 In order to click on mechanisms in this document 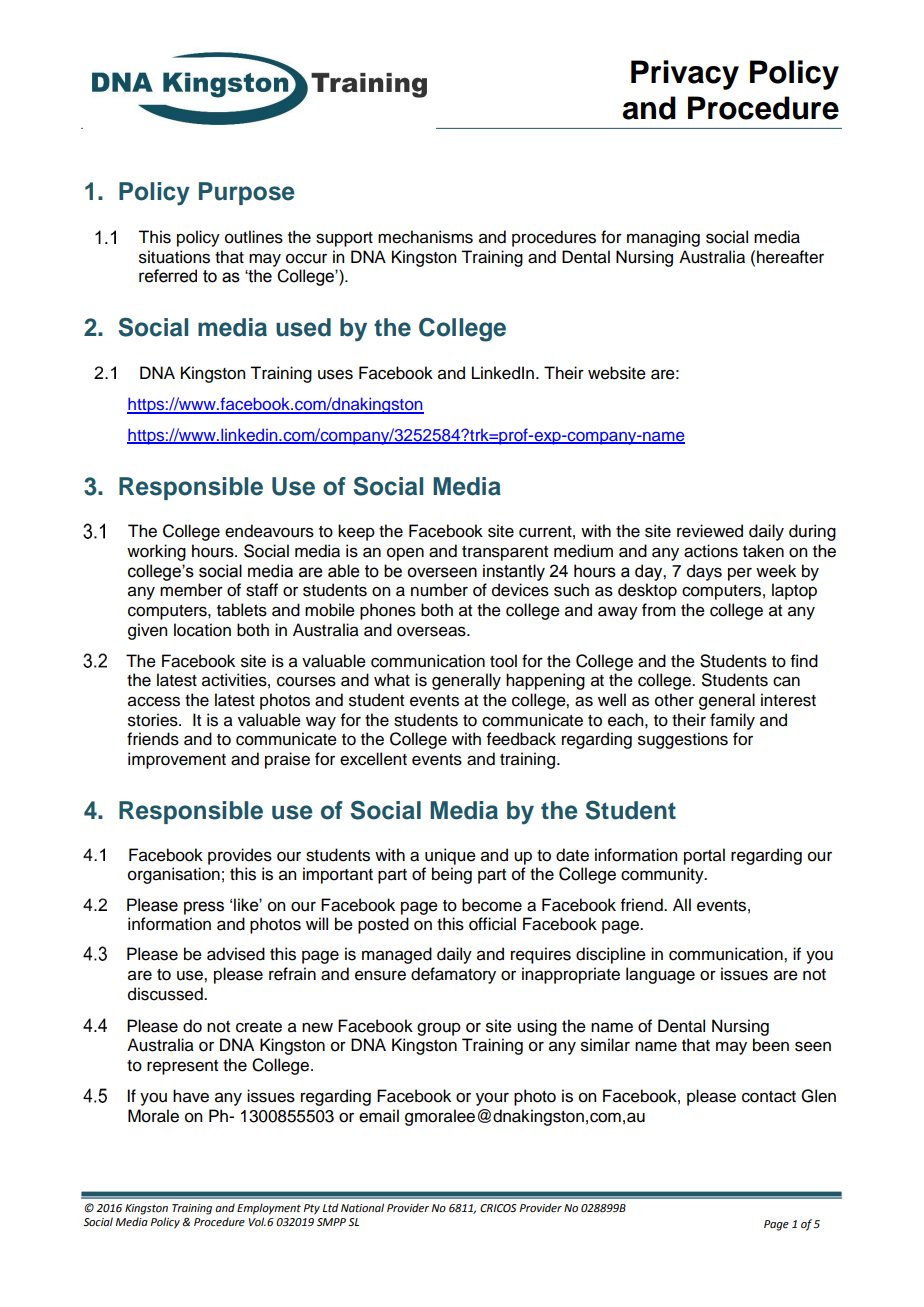, I will do `click(425, 237)`.
